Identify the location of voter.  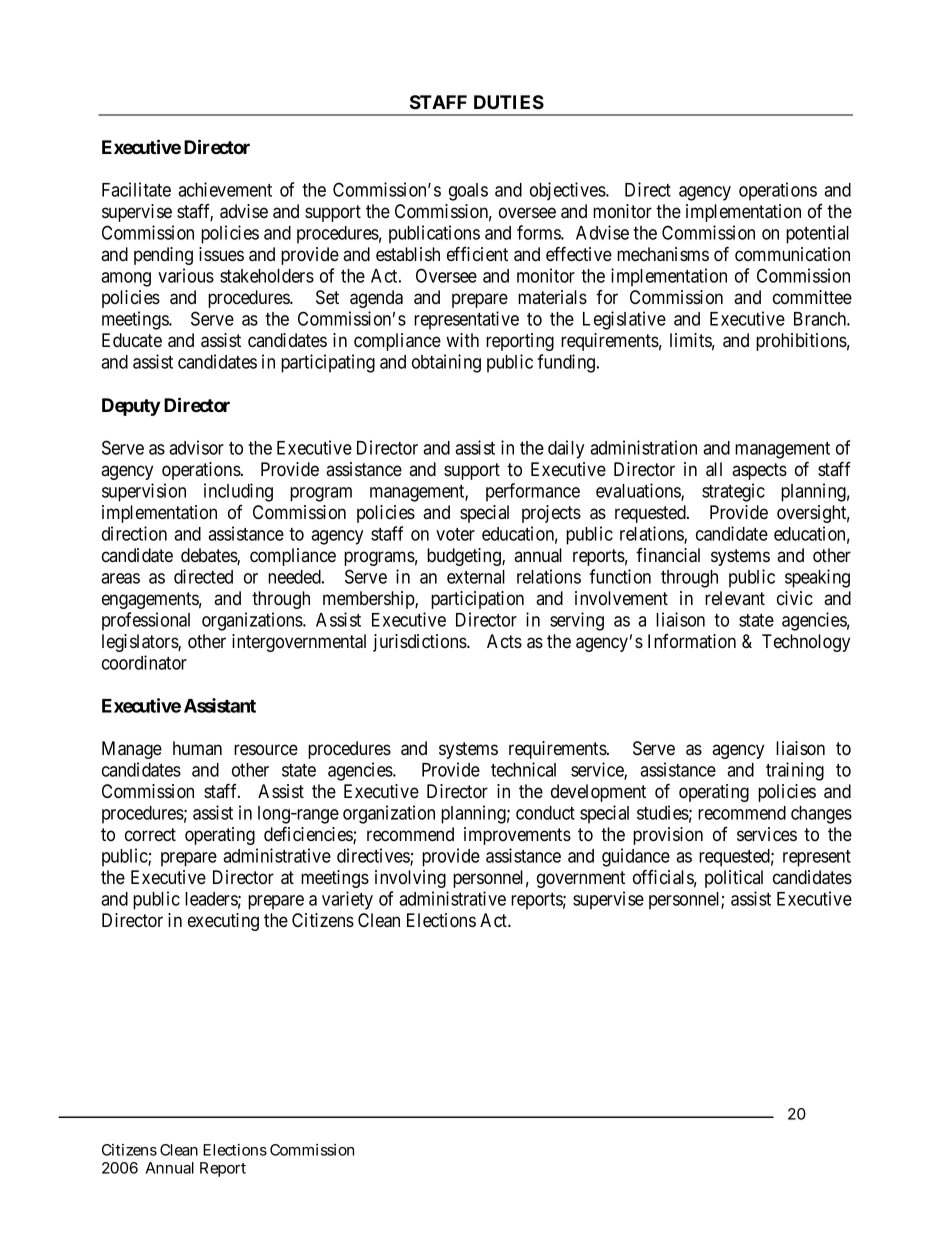
(455, 534).
